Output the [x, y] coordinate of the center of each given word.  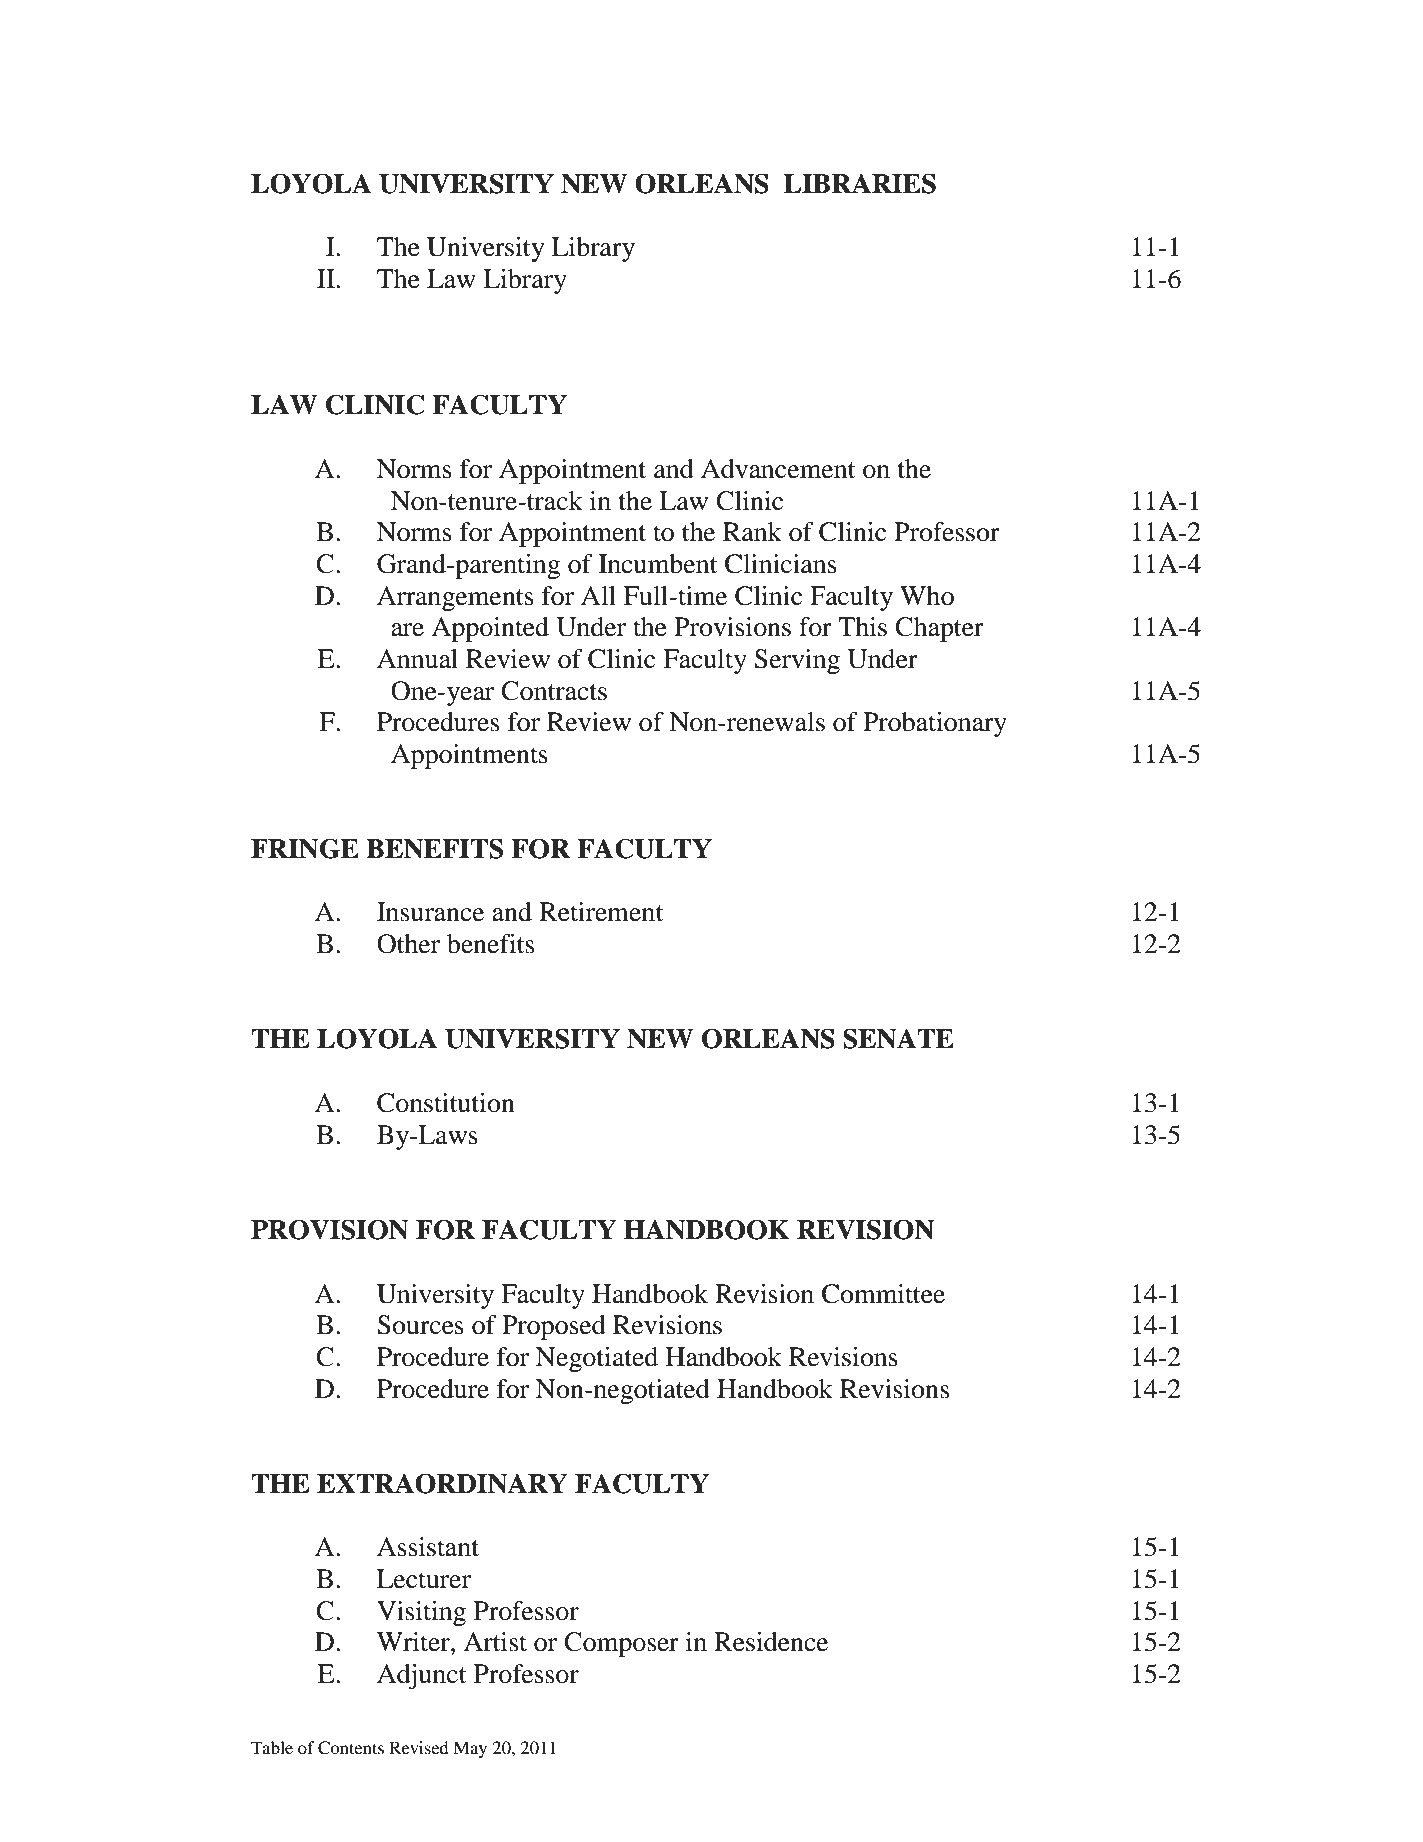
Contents [351, 1748]
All [598, 595]
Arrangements [455, 598]
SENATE [898, 1038]
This [862, 627]
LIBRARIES [859, 183]
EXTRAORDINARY [442, 1483]
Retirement [601, 912]
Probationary [935, 724]
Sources [420, 1325]
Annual [417, 659]
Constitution [446, 1103]
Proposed [554, 1327]
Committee [883, 1294]
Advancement [778, 469]
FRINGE [305, 848]
